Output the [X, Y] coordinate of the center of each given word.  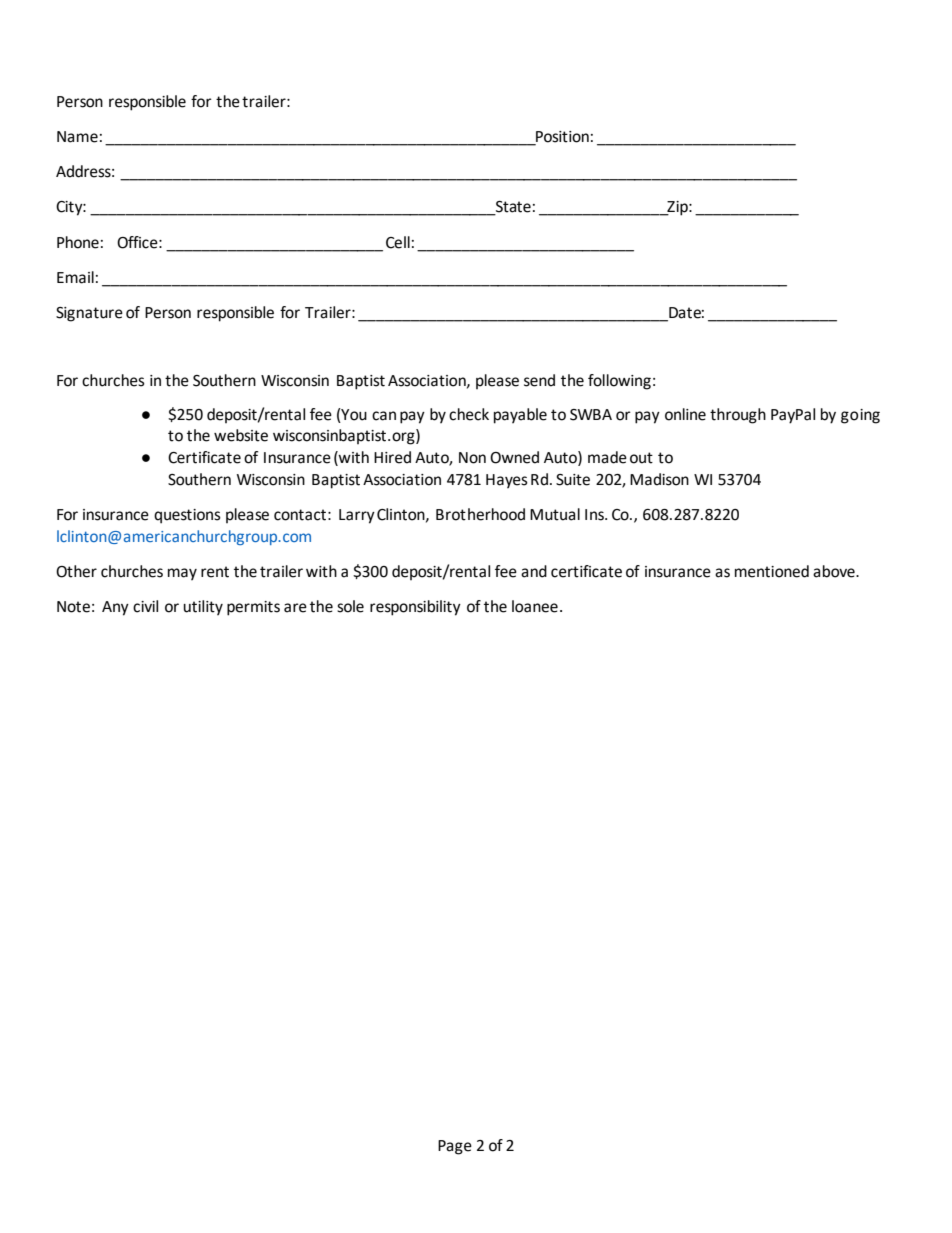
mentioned [772, 571]
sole [350, 606]
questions [187, 516]
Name [77, 137]
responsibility [415, 608]
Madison [659, 479]
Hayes [507, 481]
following [619, 382]
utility [203, 608]
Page [455, 1147]
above [835, 571]
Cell [398, 242]
